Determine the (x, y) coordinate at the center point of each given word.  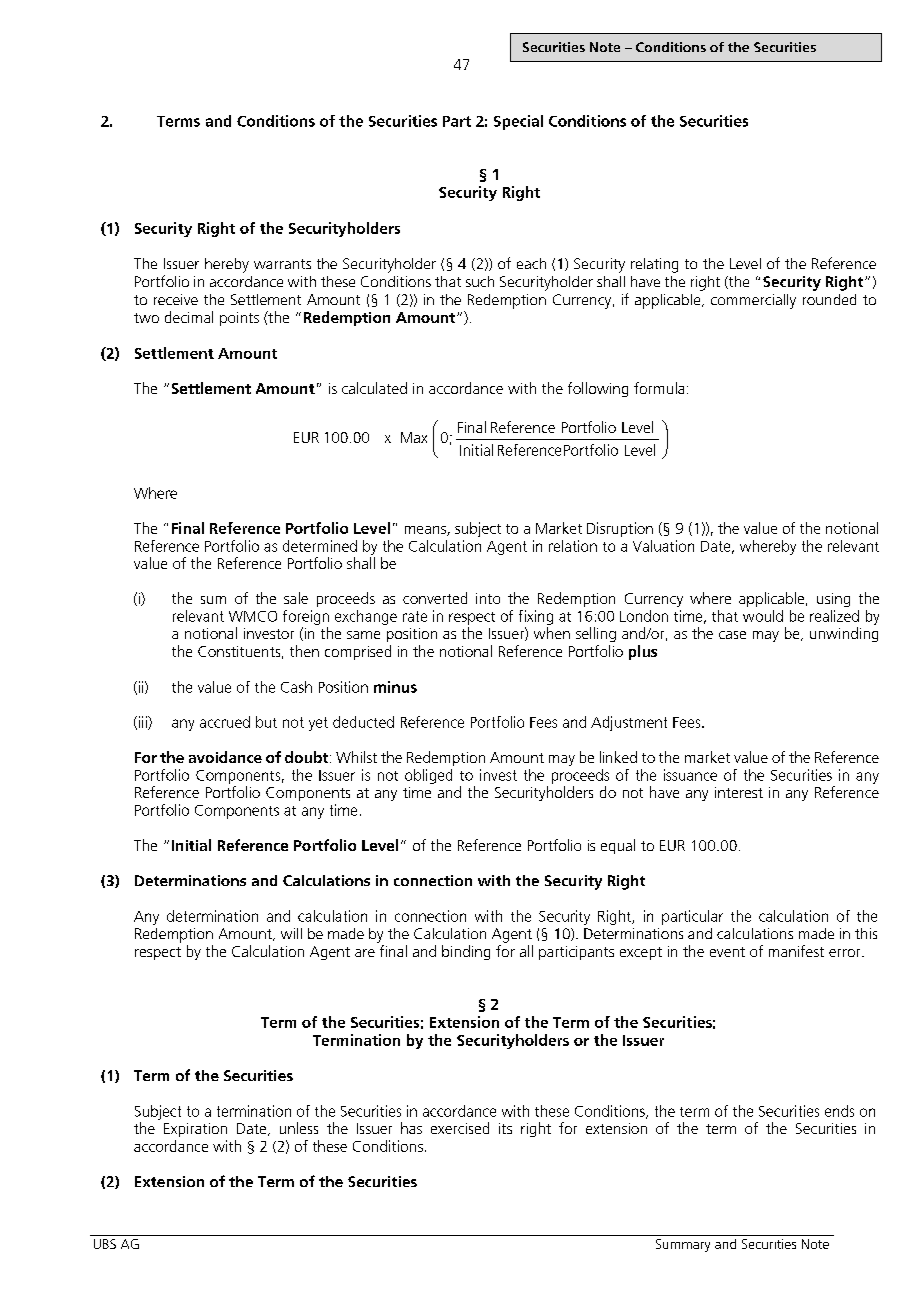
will (291, 933)
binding (466, 952)
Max (414, 437)
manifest (796, 951)
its (505, 1128)
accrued (225, 722)
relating (654, 265)
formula (659, 388)
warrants (282, 264)
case (732, 635)
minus (395, 687)
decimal (189, 317)
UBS (105, 1244)
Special (518, 122)
